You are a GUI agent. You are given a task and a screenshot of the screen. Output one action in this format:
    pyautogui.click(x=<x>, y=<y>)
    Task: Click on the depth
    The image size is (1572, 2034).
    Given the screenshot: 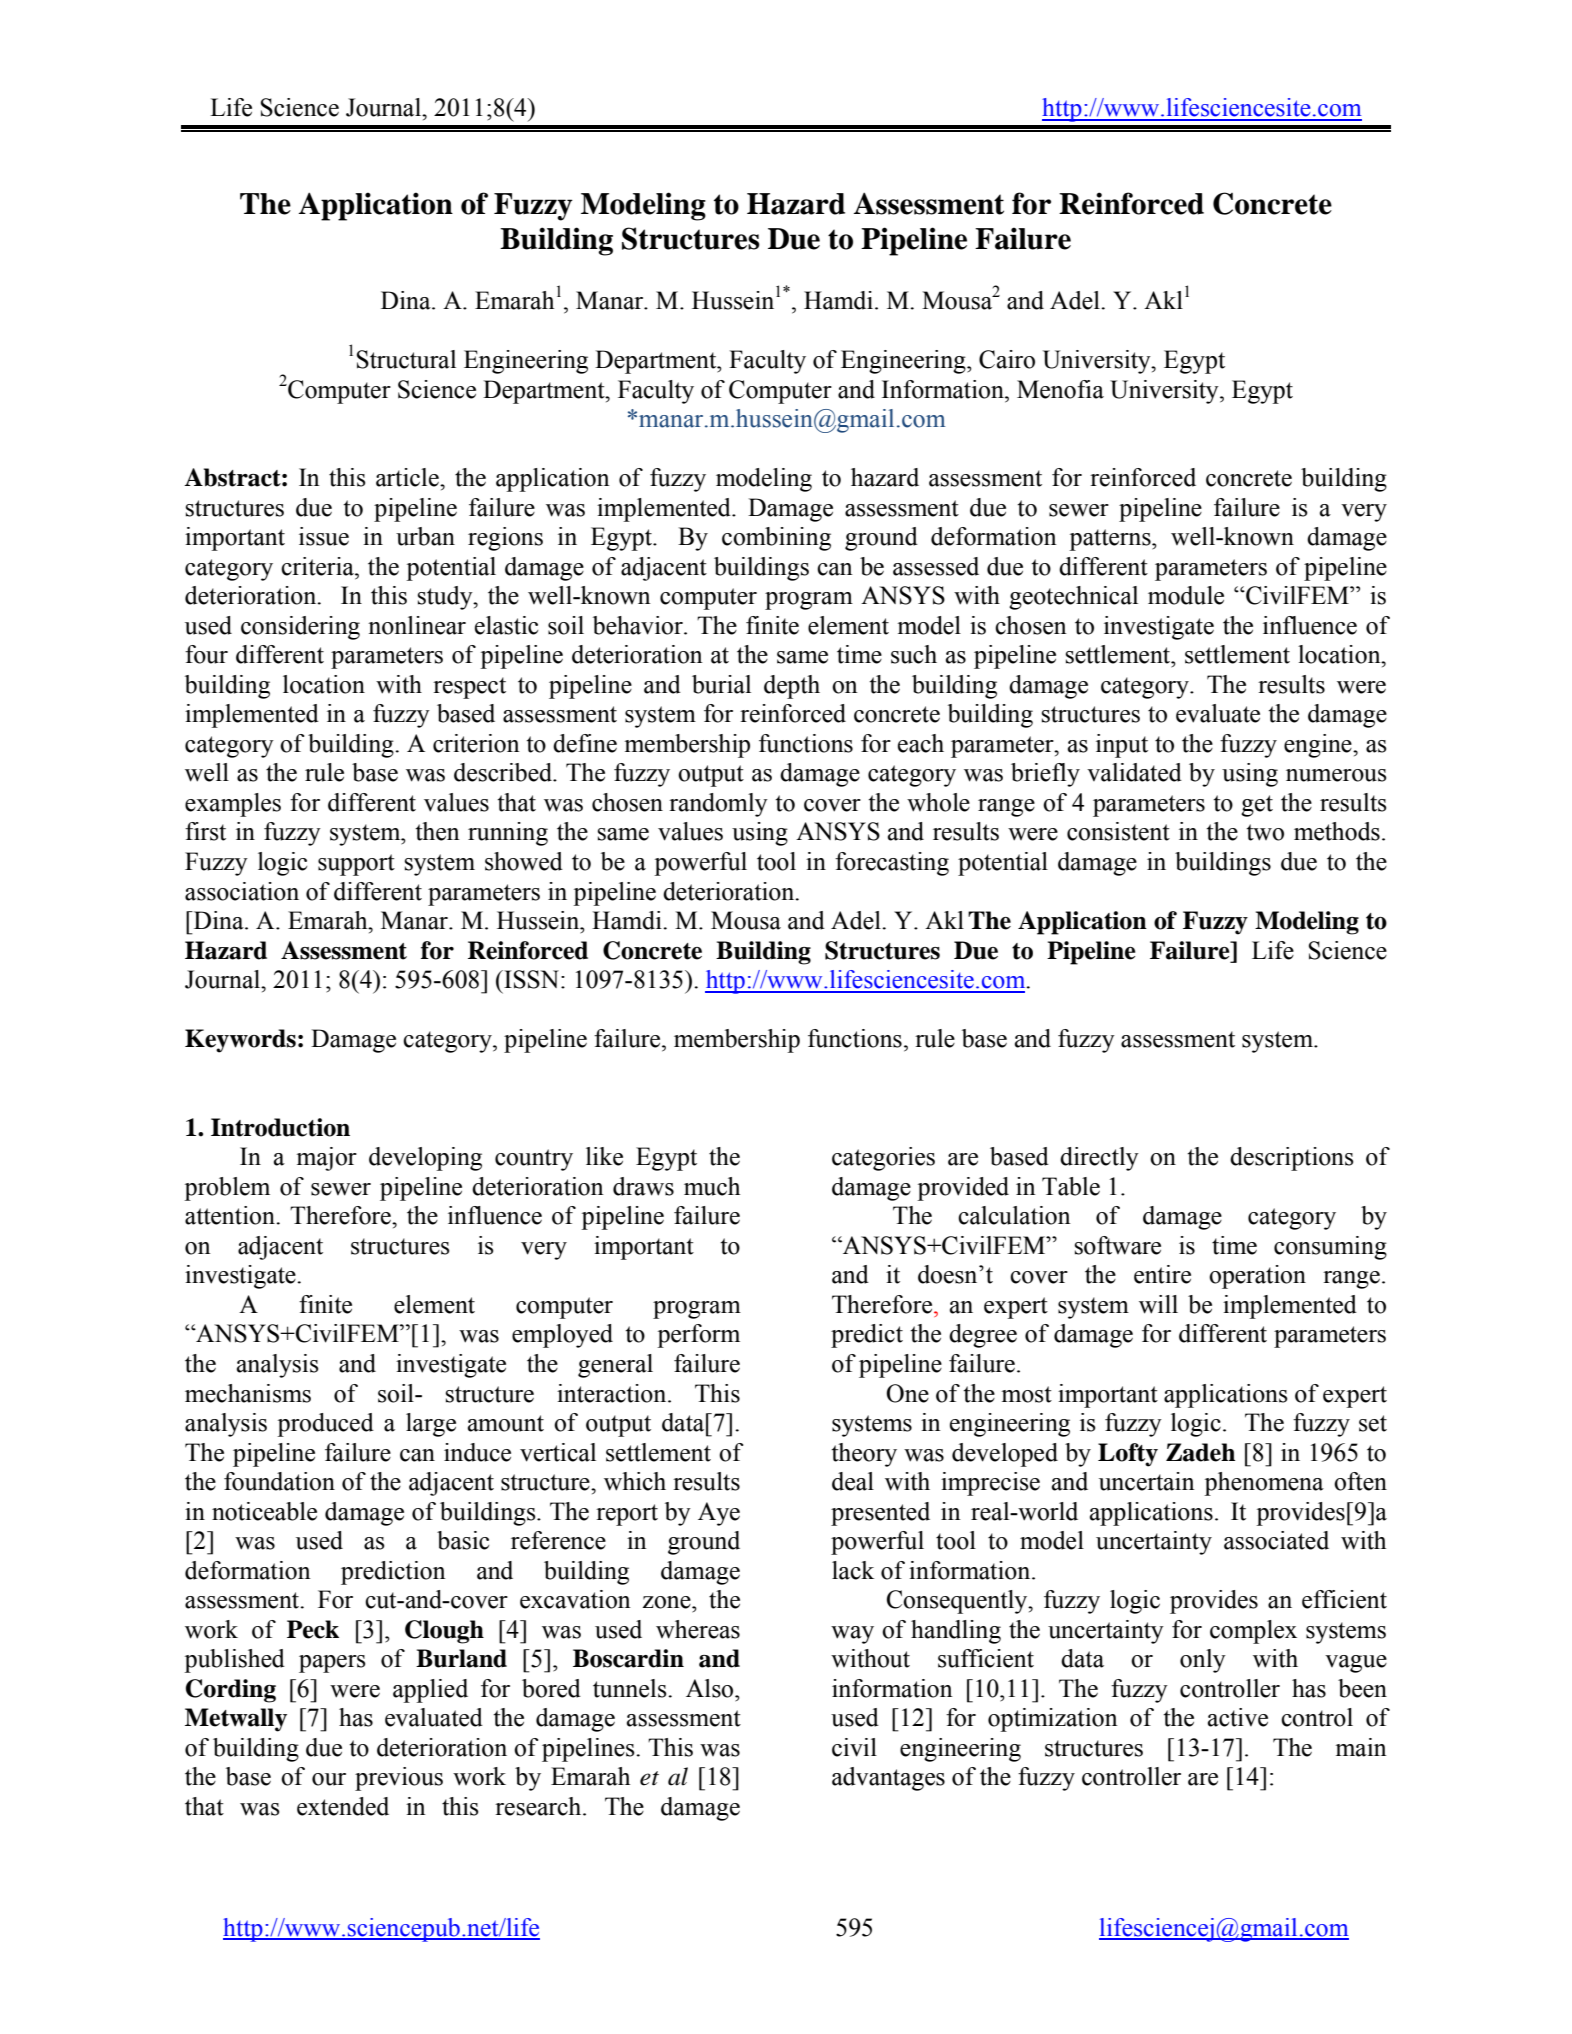 What is the action you would take?
    pyautogui.click(x=792, y=687)
